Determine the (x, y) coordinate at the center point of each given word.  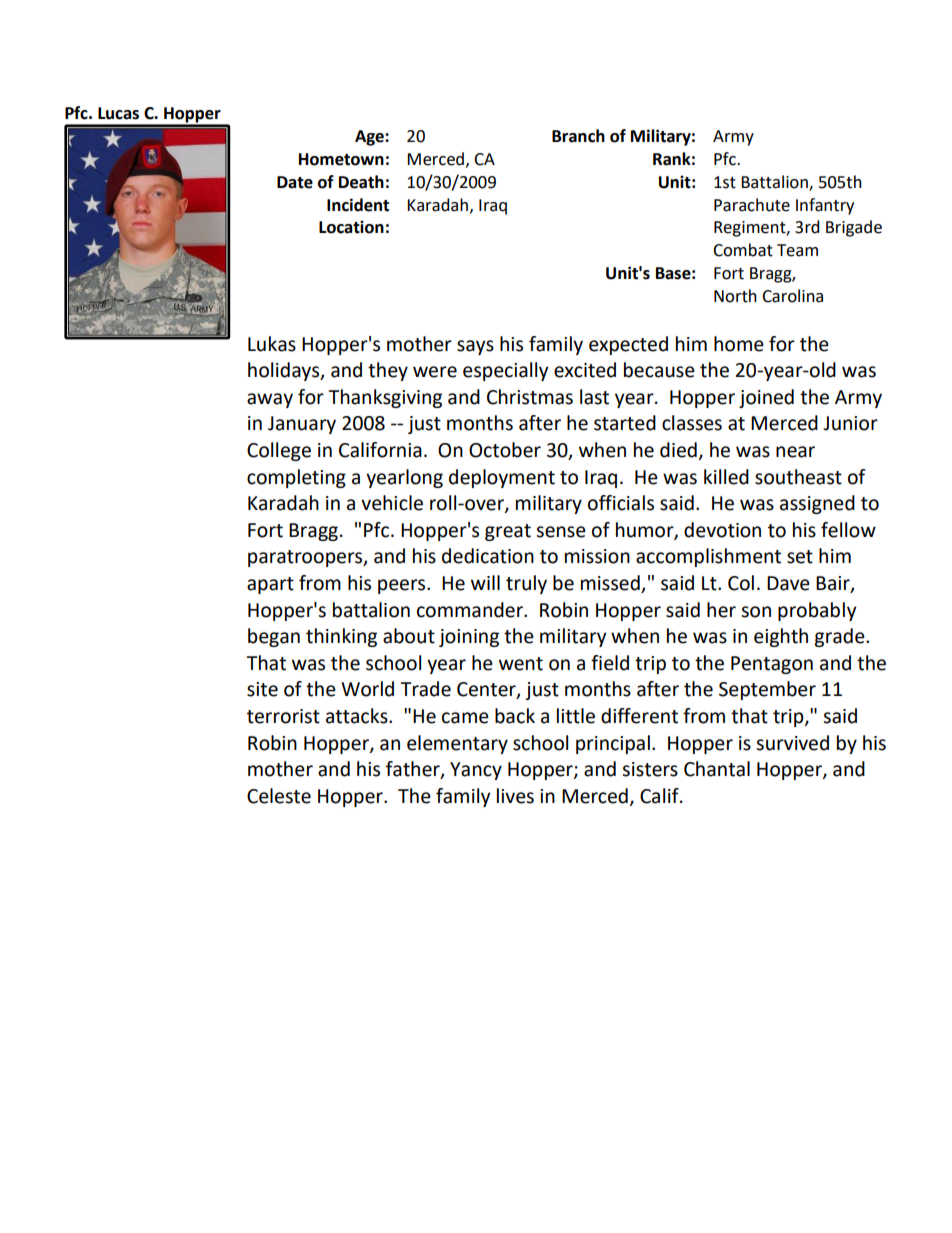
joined (766, 398)
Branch (578, 136)
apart (270, 585)
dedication (488, 556)
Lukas (272, 344)
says (475, 347)
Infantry (825, 206)
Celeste (279, 796)
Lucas (118, 113)
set (800, 557)
